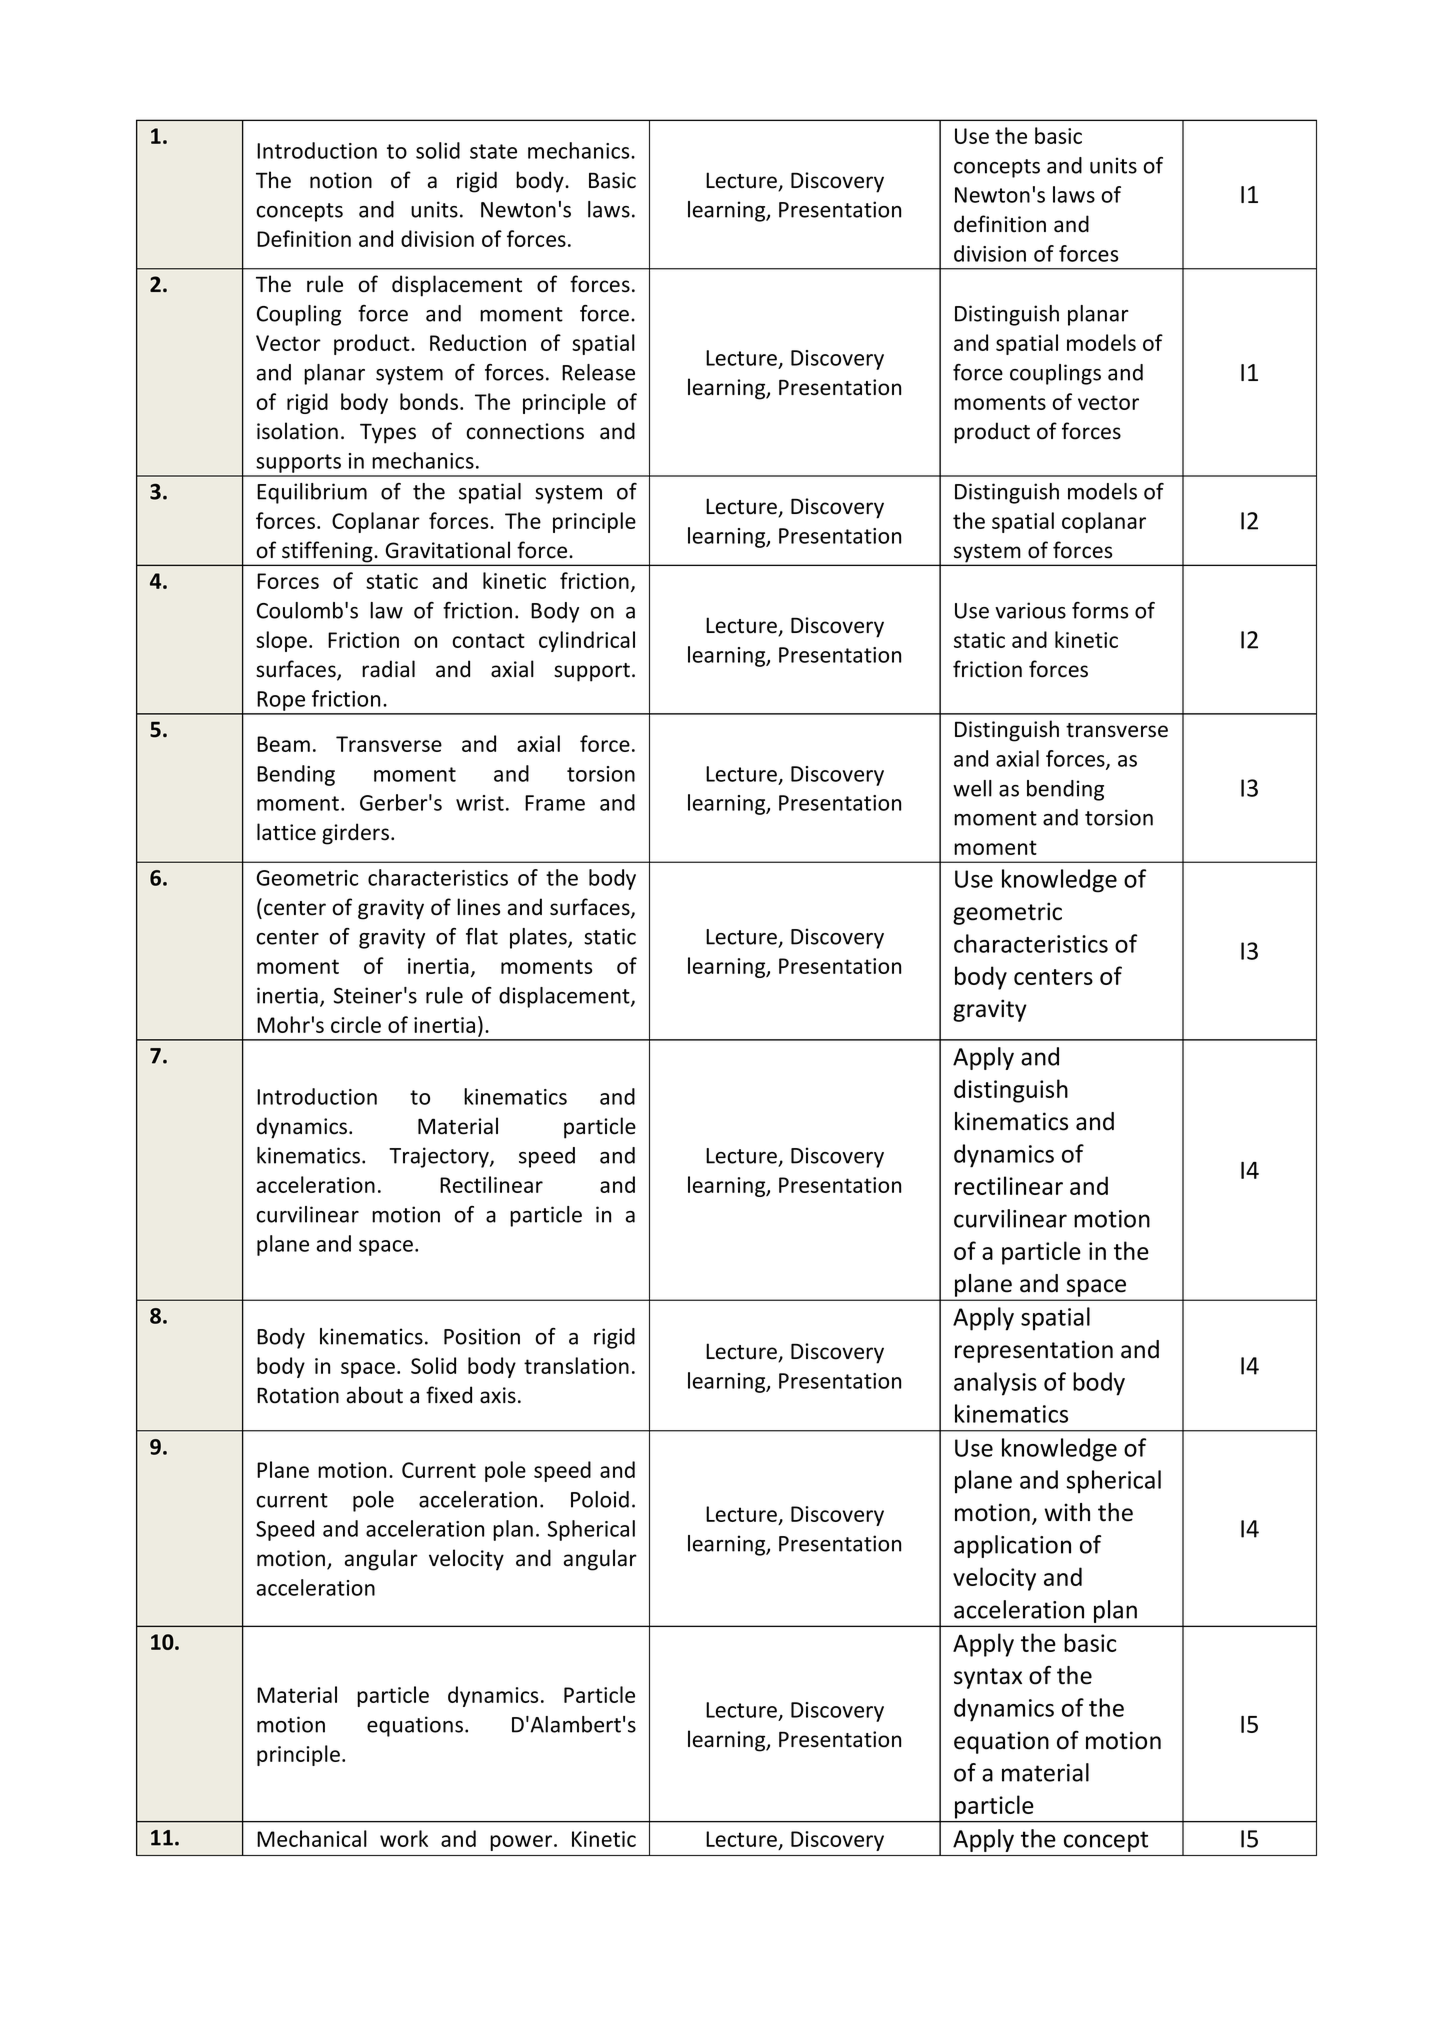 The height and width of the screenshot is (2030, 1436). Describe the element at coordinates (388, 669) in the screenshot. I see `radial` at that location.
